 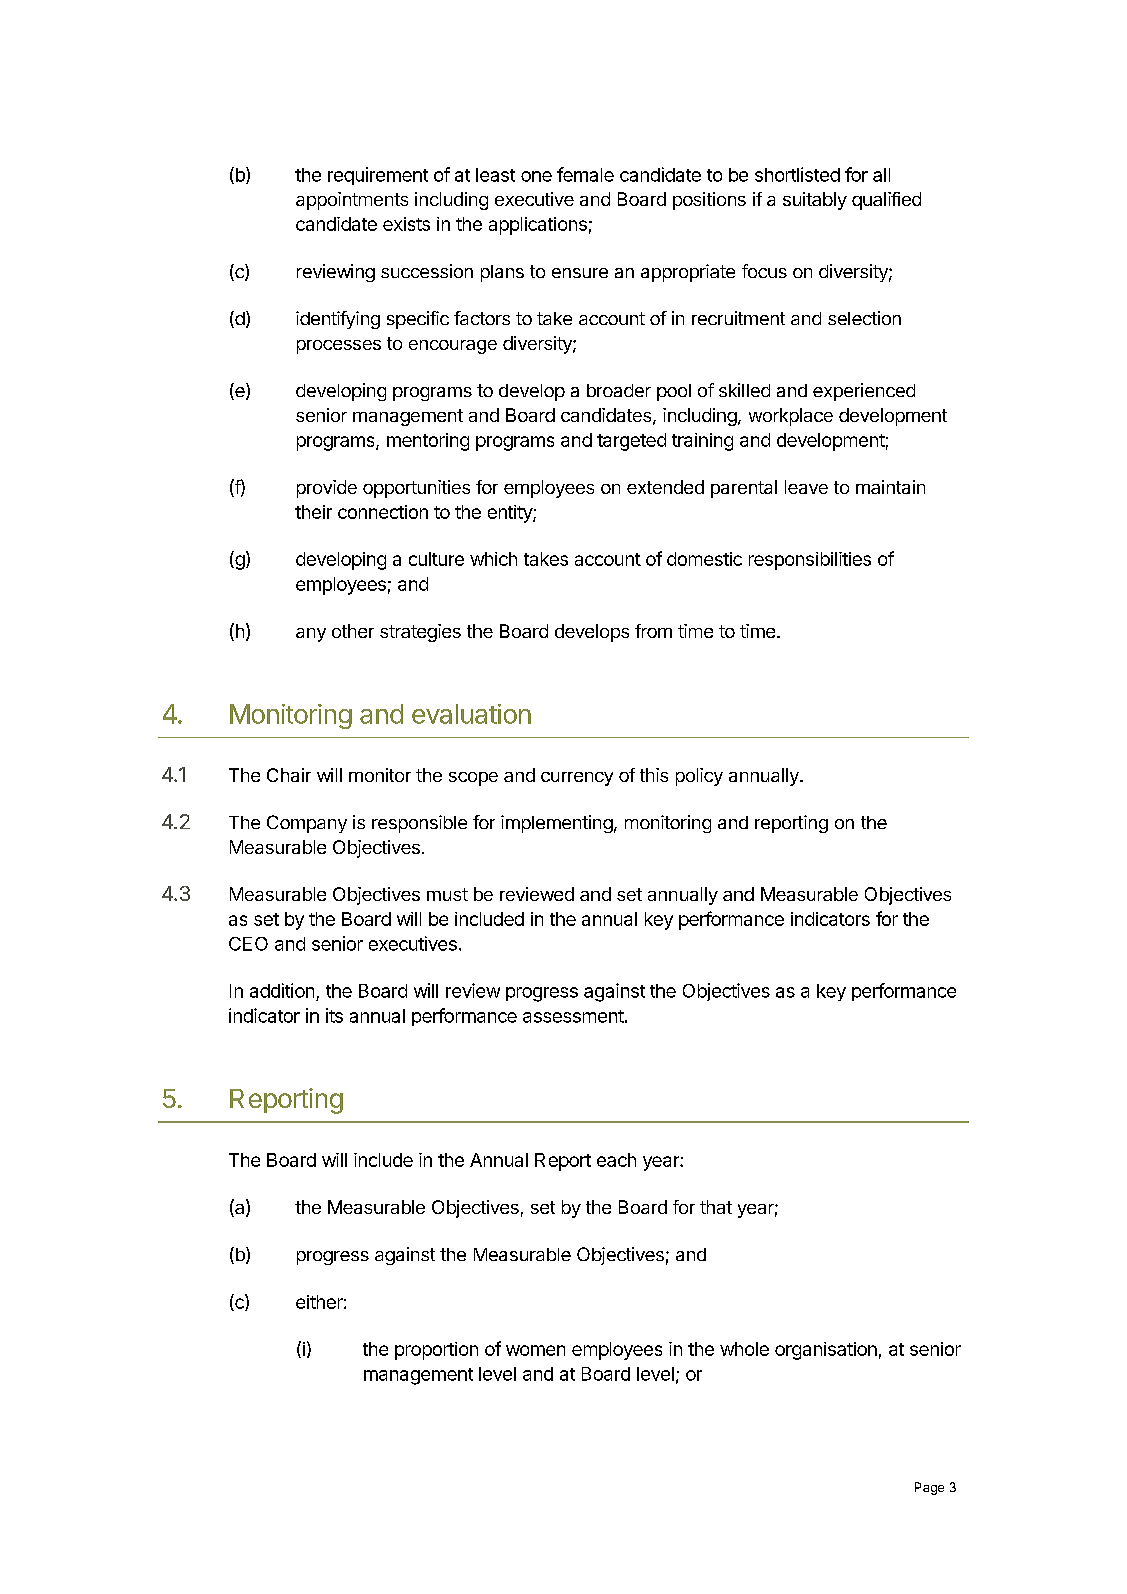 What do you see at coordinates (334, 1015) in the screenshot?
I see `its` at bounding box center [334, 1015].
